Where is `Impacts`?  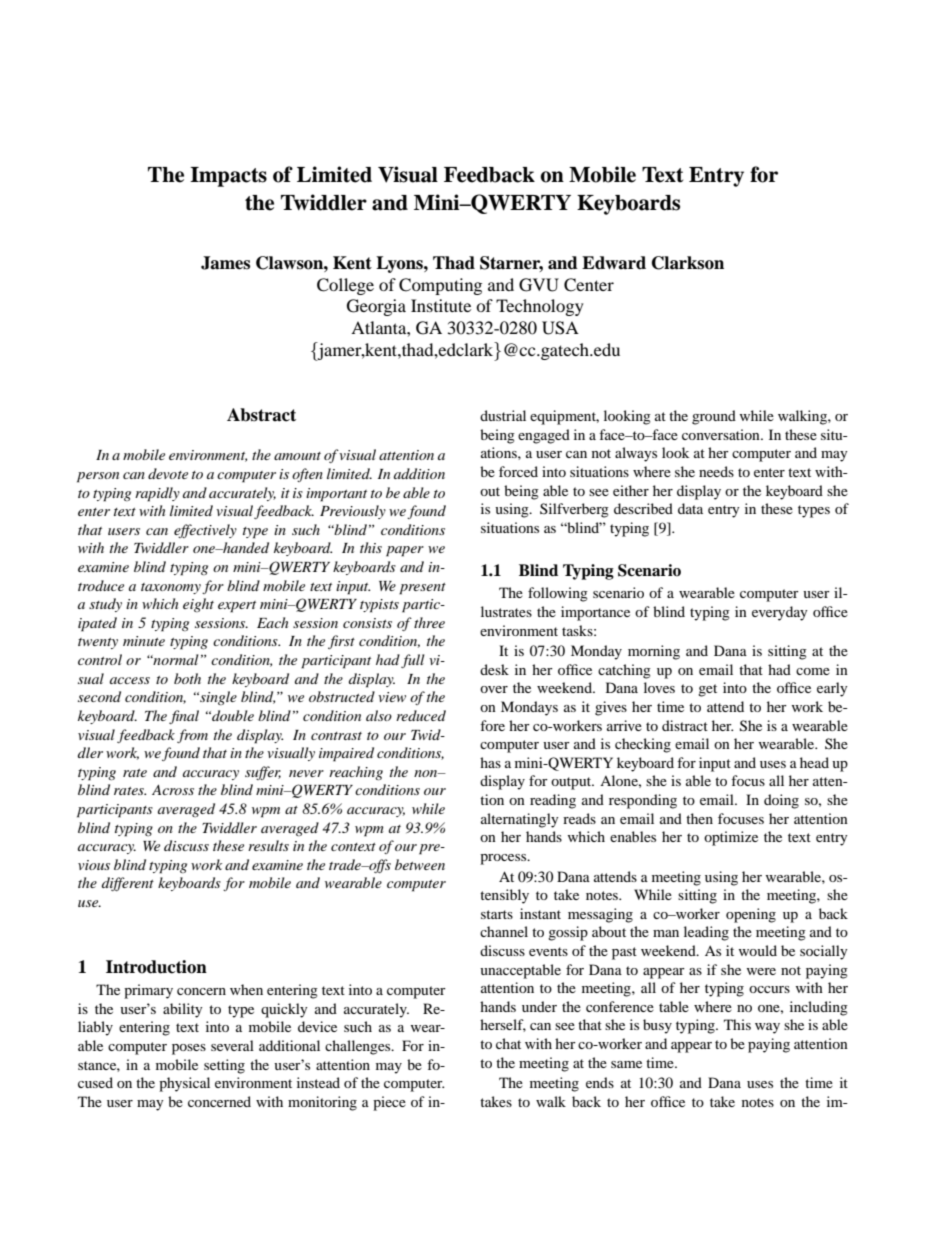
Impacts is located at coordinates (228, 177).
